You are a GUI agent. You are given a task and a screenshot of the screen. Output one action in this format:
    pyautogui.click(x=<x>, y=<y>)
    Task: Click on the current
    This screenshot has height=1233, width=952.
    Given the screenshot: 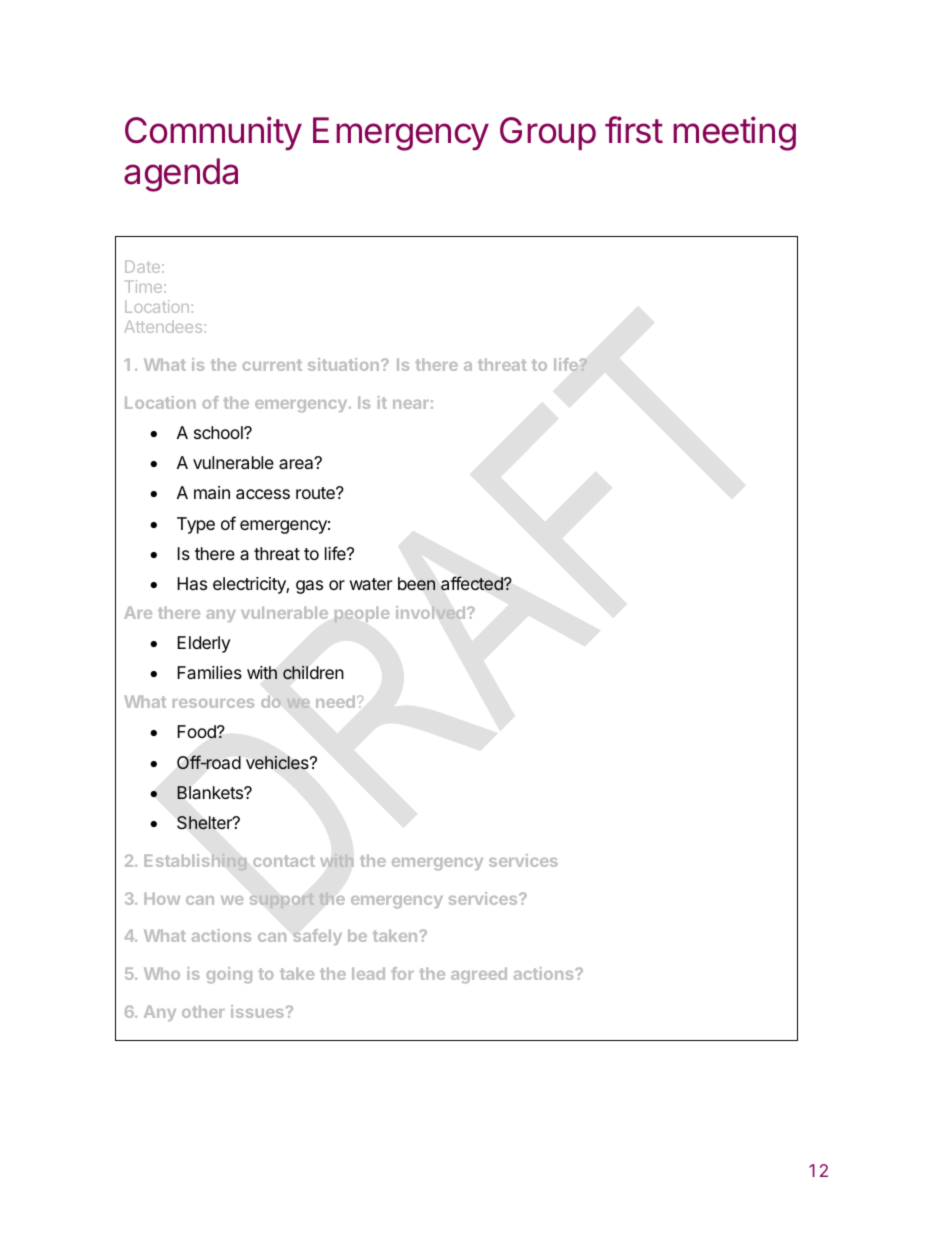 What is the action you would take?
    pyautogui.click(x=272, y=365)
